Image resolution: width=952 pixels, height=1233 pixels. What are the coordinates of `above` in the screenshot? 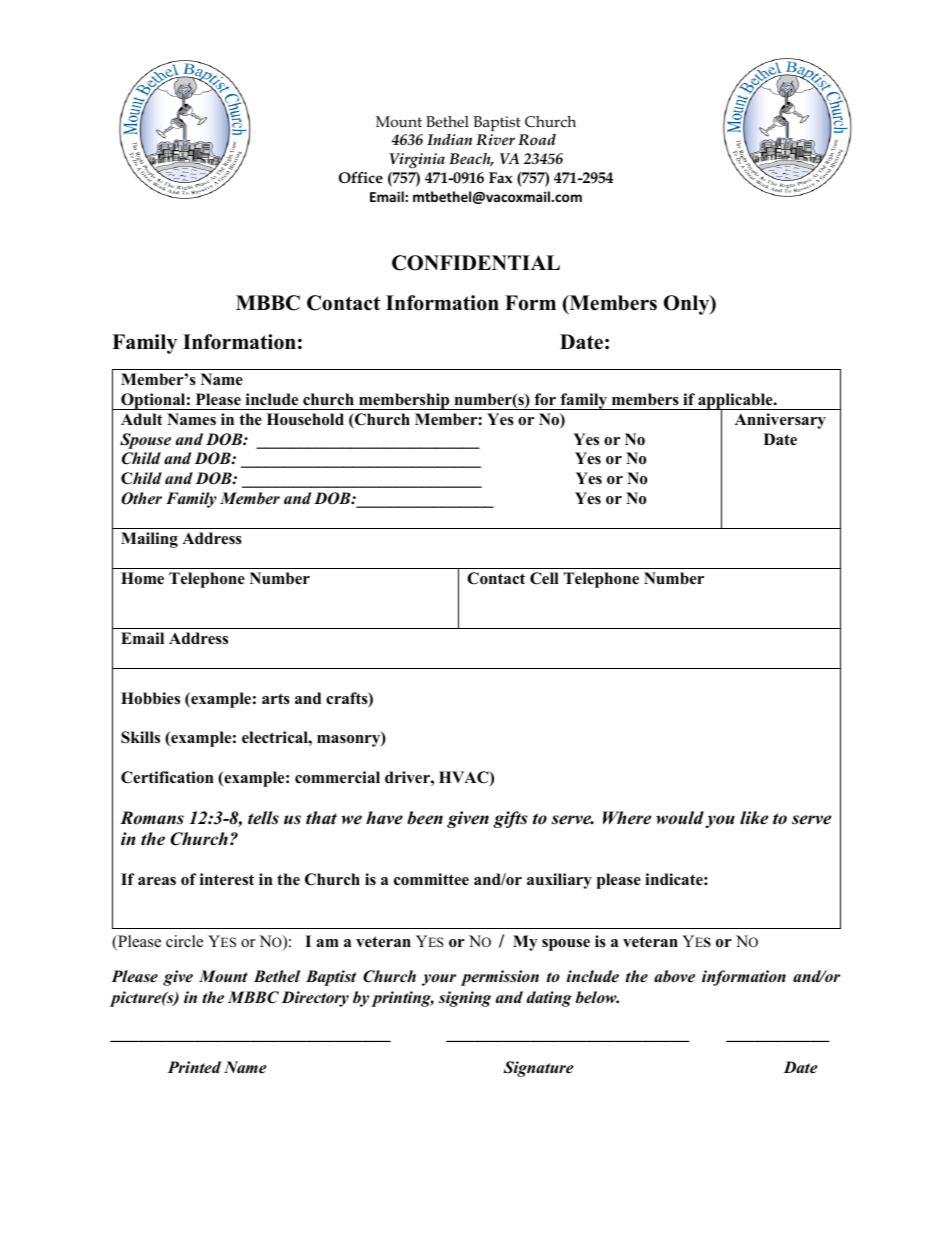 It's located at (674, 976).
